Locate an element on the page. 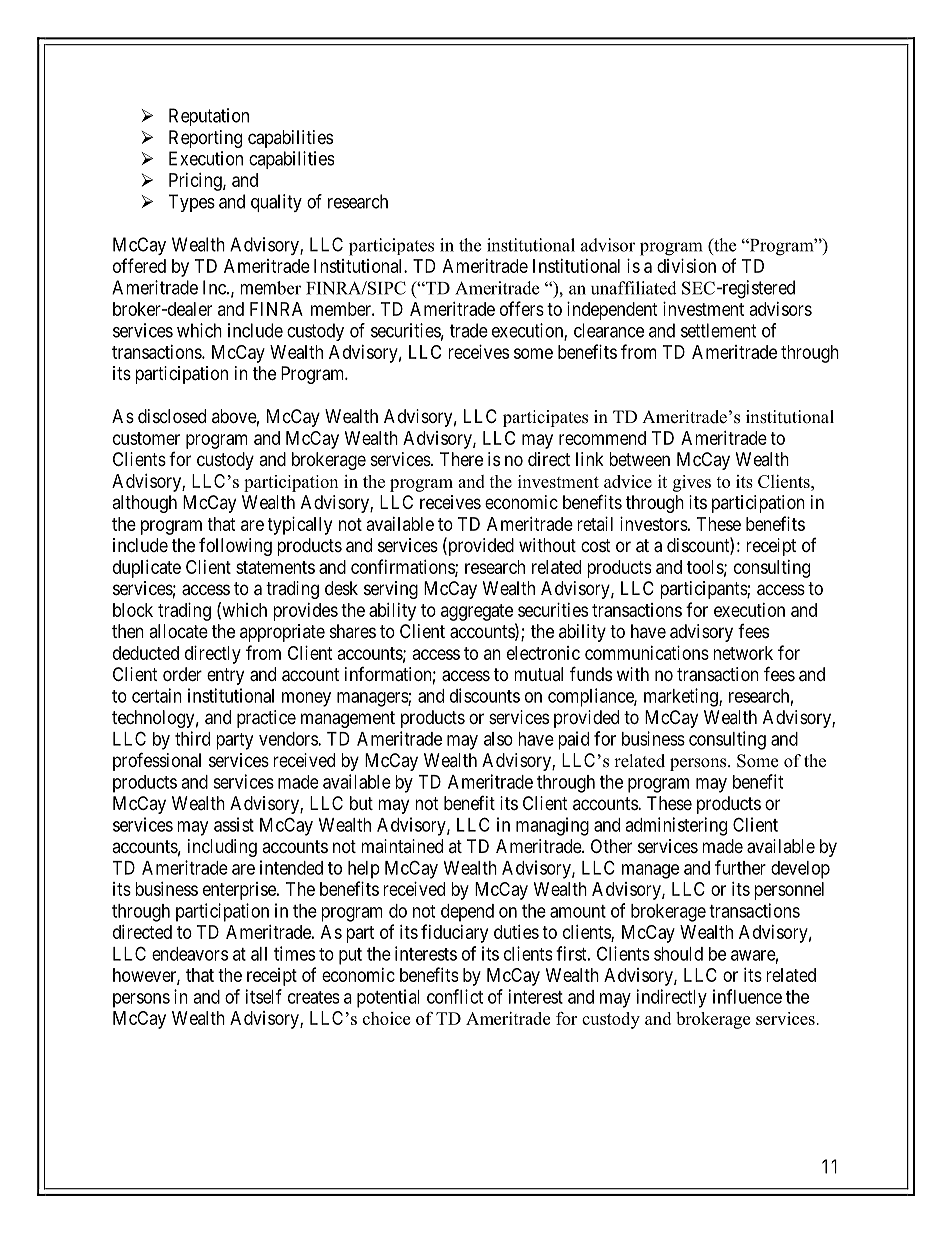 This page has width=952, height=1233. quality is located at coordinates (276, 203).
